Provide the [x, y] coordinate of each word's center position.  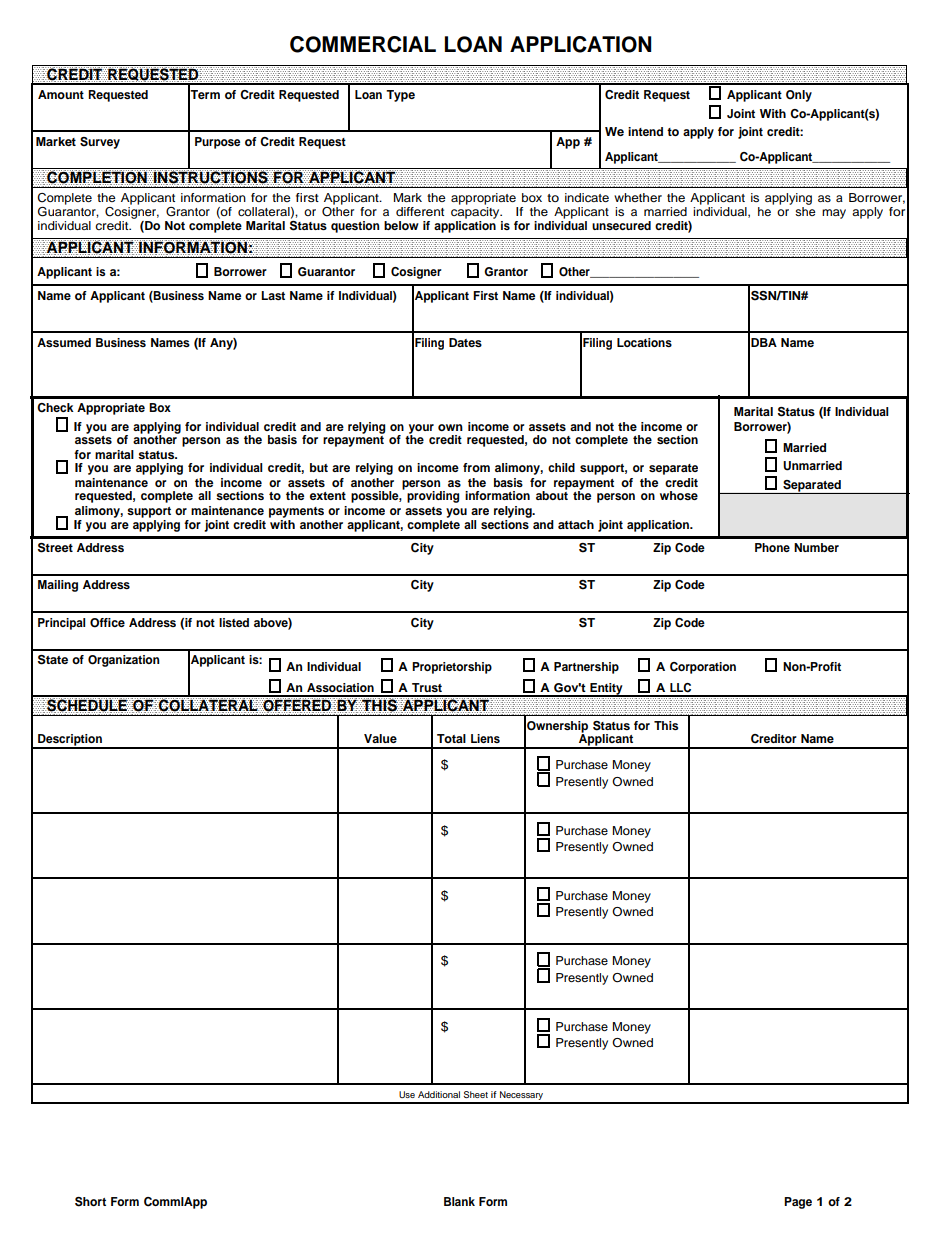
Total [451, 738]
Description [70, 741]
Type [400, 96]
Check [55, 408]
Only [799, 96]
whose [679, 495]
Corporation [703, 668]
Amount [61, 94]
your [421, 430]
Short [90, 1202]
